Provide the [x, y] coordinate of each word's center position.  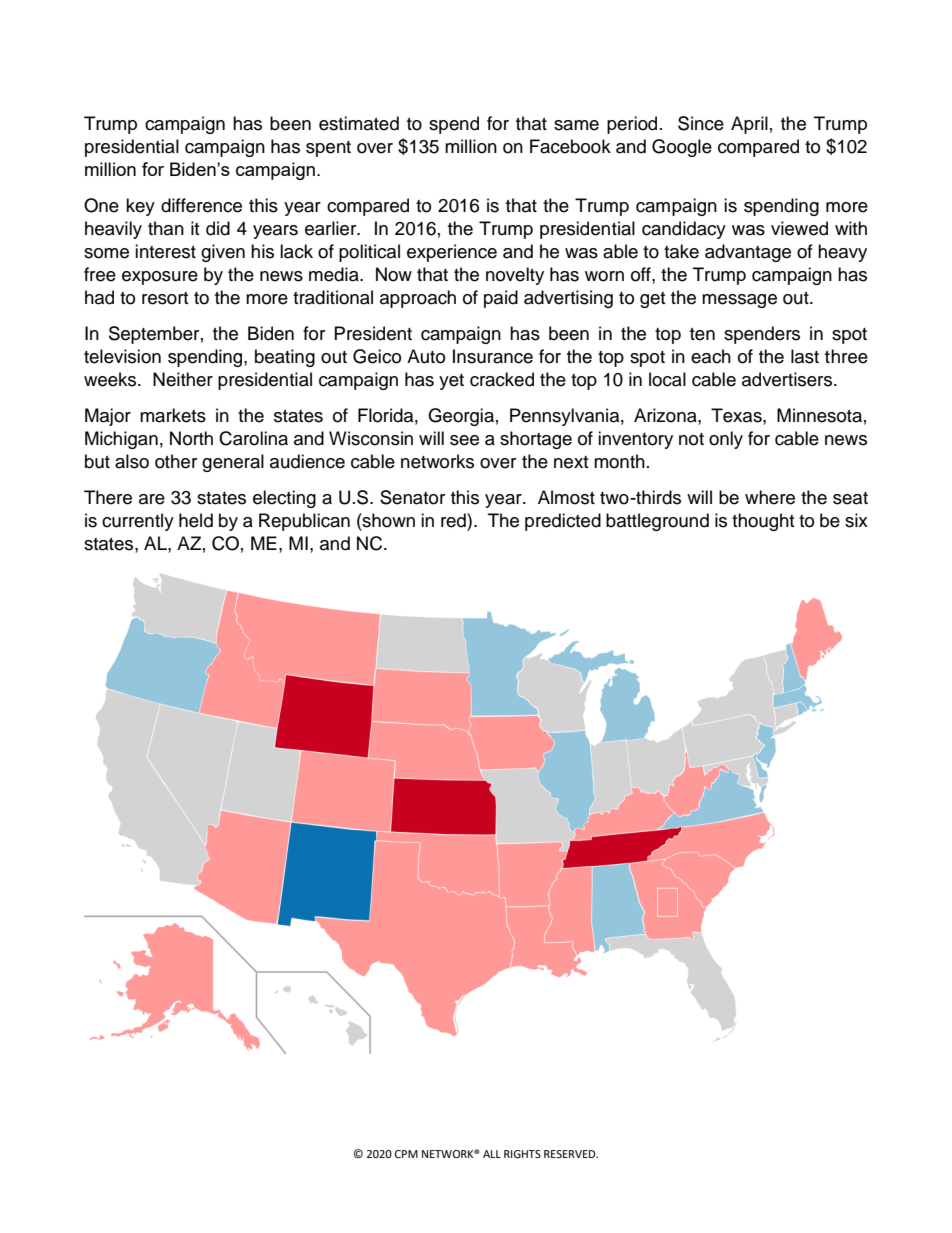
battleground [657, 522]
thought [763, 522]
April [749, 125]
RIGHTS [522, 1154]
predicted [563, 522]
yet [451, 382]
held [196, 520]
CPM [406, 1154]
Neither [183, 379]
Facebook [570, 146]
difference [201, 205]
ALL [492, 1154]
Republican [304, 522]
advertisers [788, 379]
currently [138, 522]
